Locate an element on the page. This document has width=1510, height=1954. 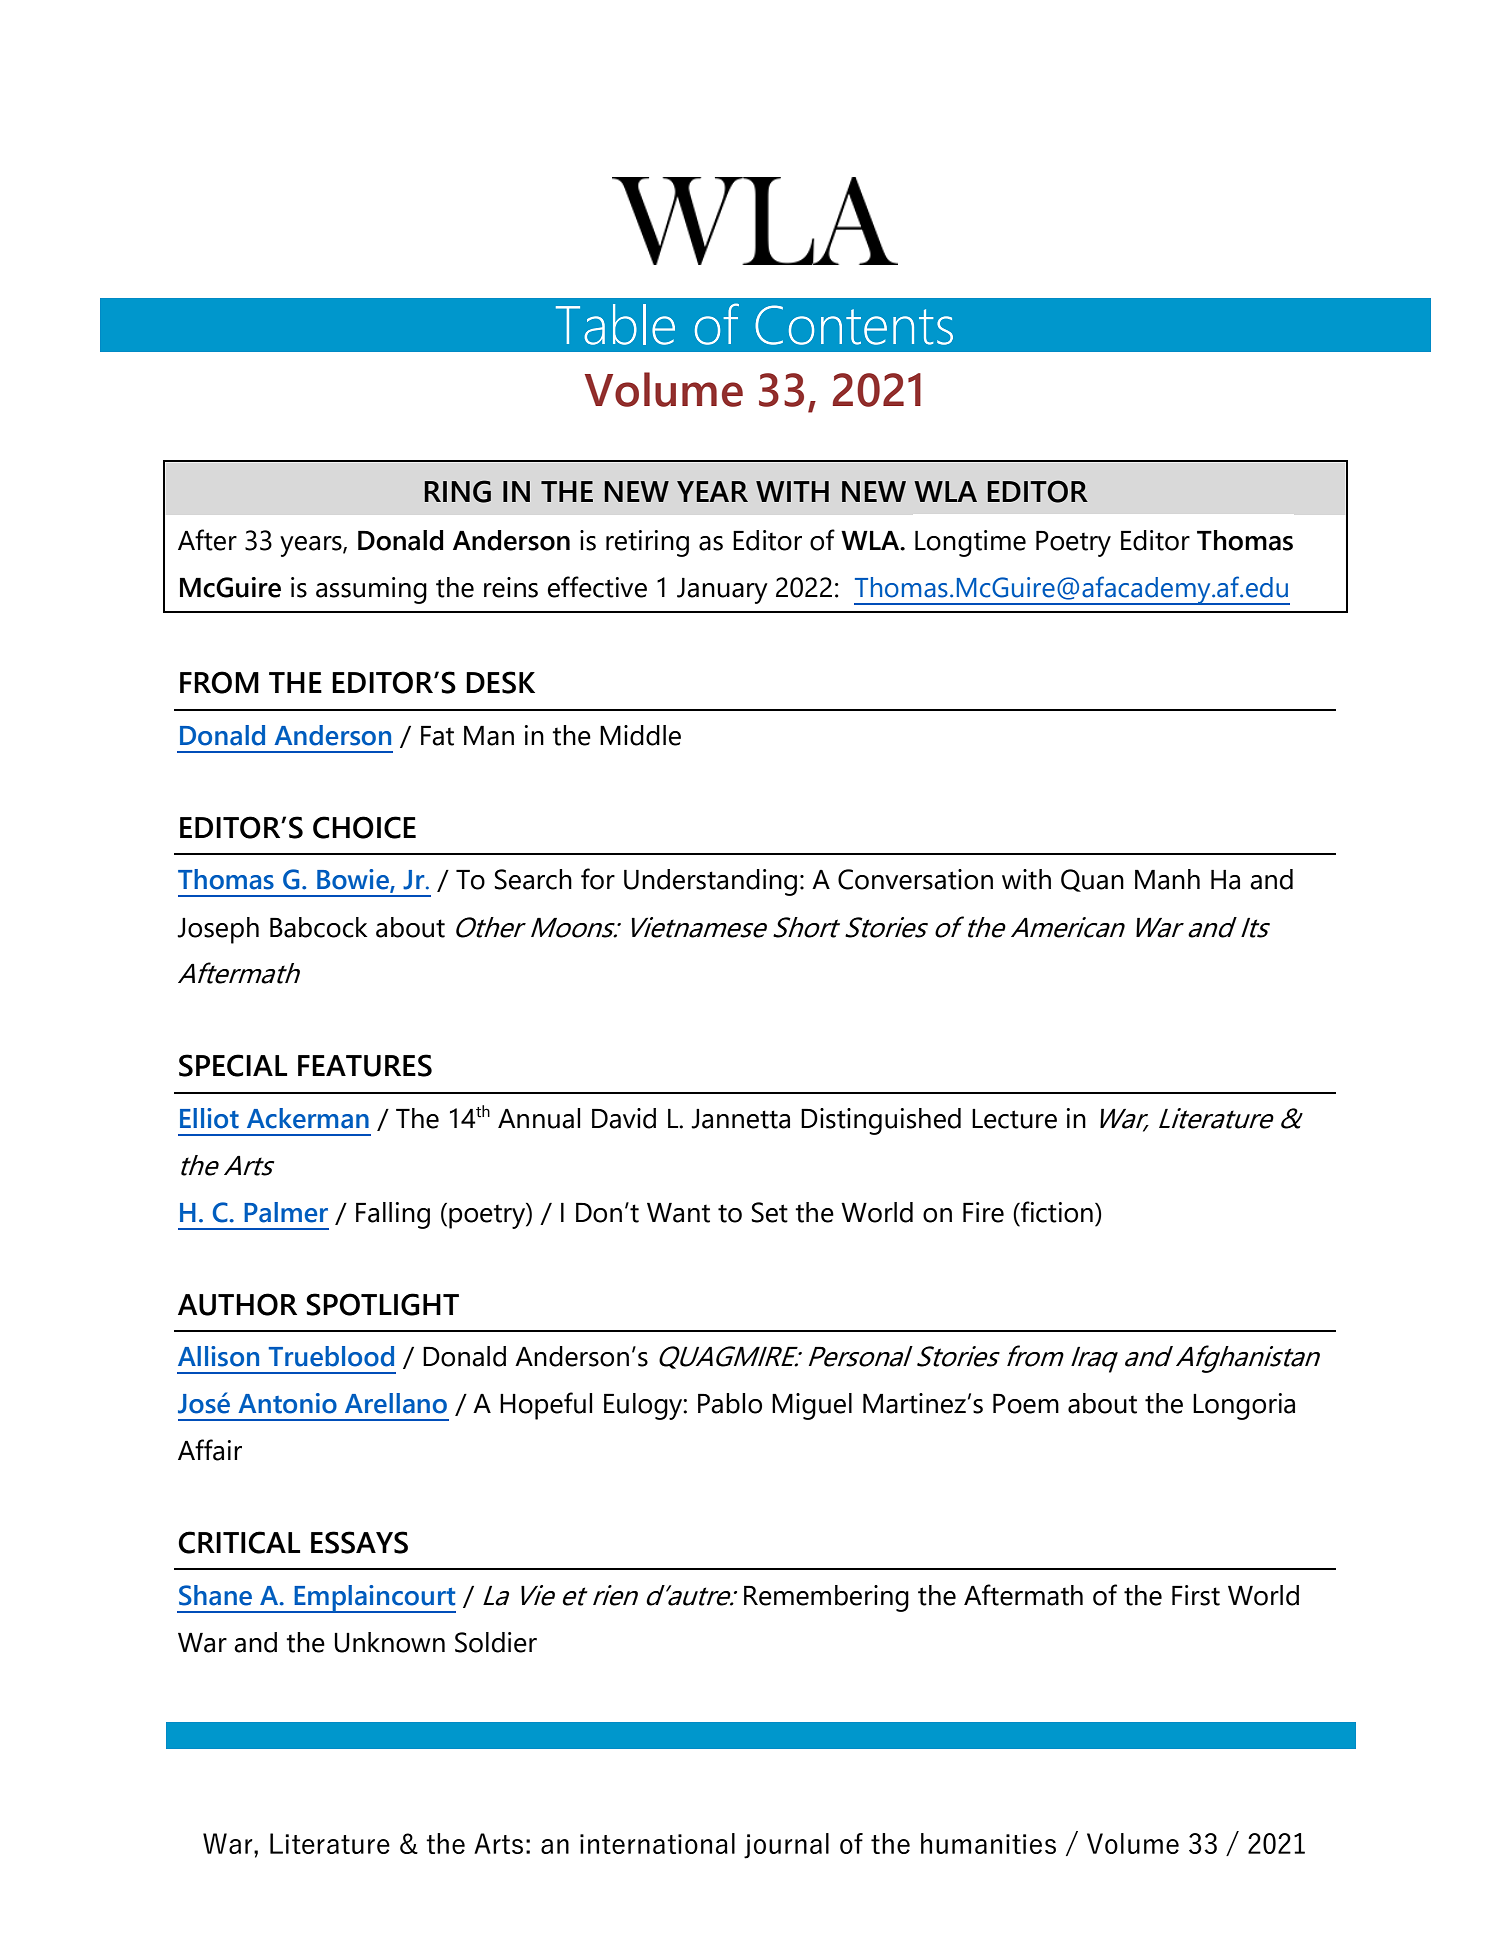
Poem is located at coordinates (1026, 1404).
